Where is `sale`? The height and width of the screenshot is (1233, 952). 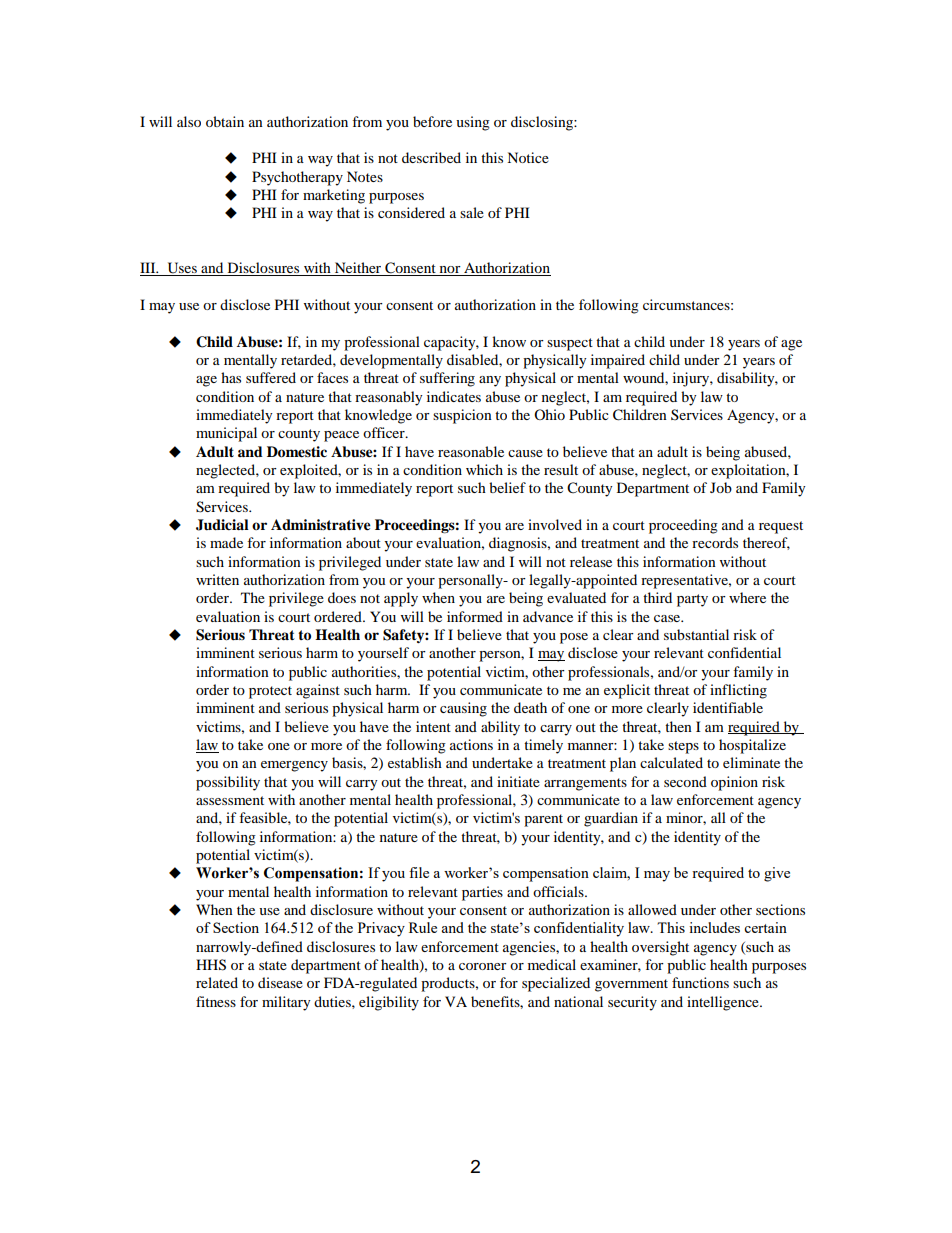
sale is located at coordinates (472, 212).
